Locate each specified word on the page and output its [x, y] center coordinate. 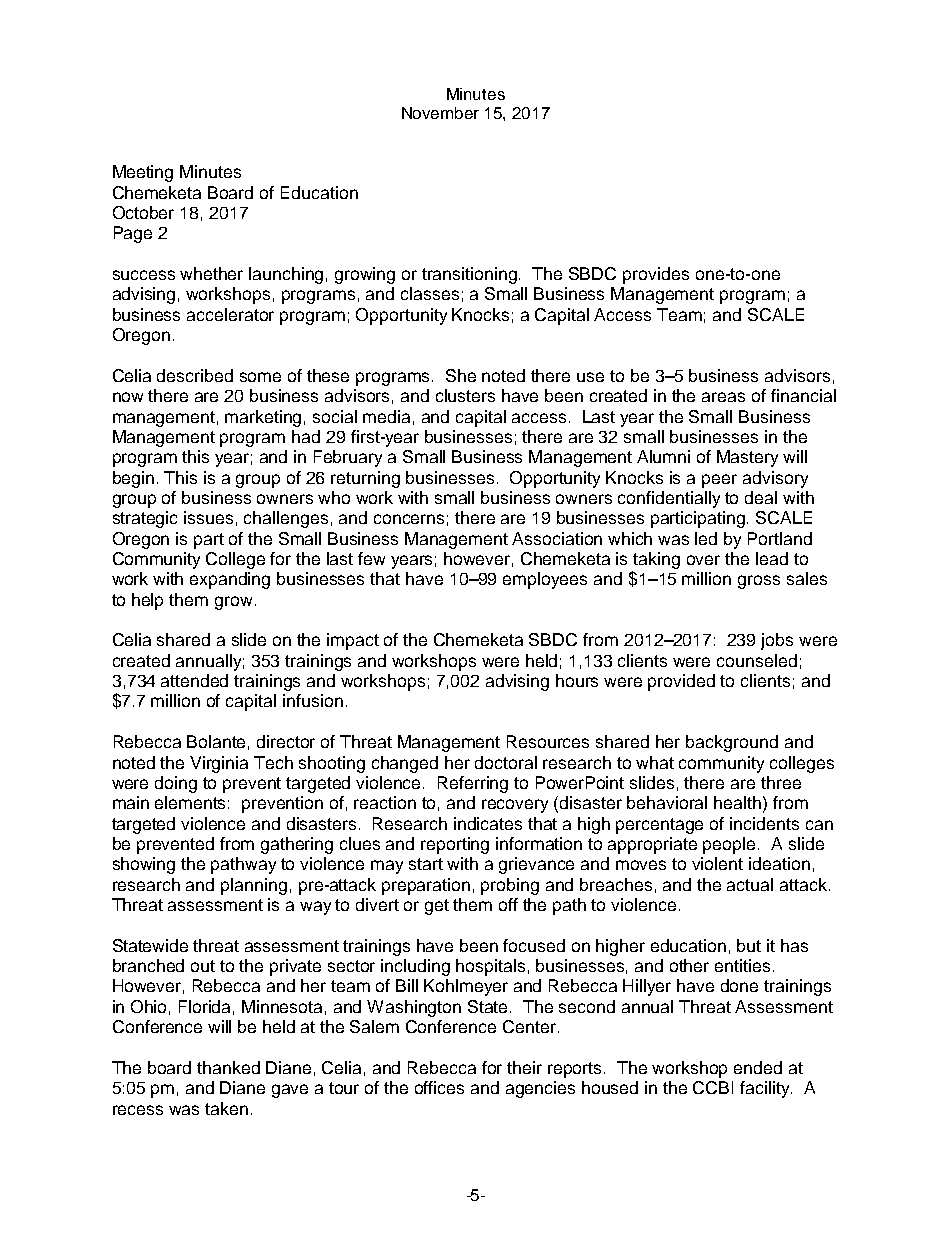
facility [766, 1089]
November [440, 113]
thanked [228, 1067]
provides [656, 275]
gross [759, 582]
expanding [230, 580]
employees [545, 580]
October [143, 212]
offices [439, 1087]
